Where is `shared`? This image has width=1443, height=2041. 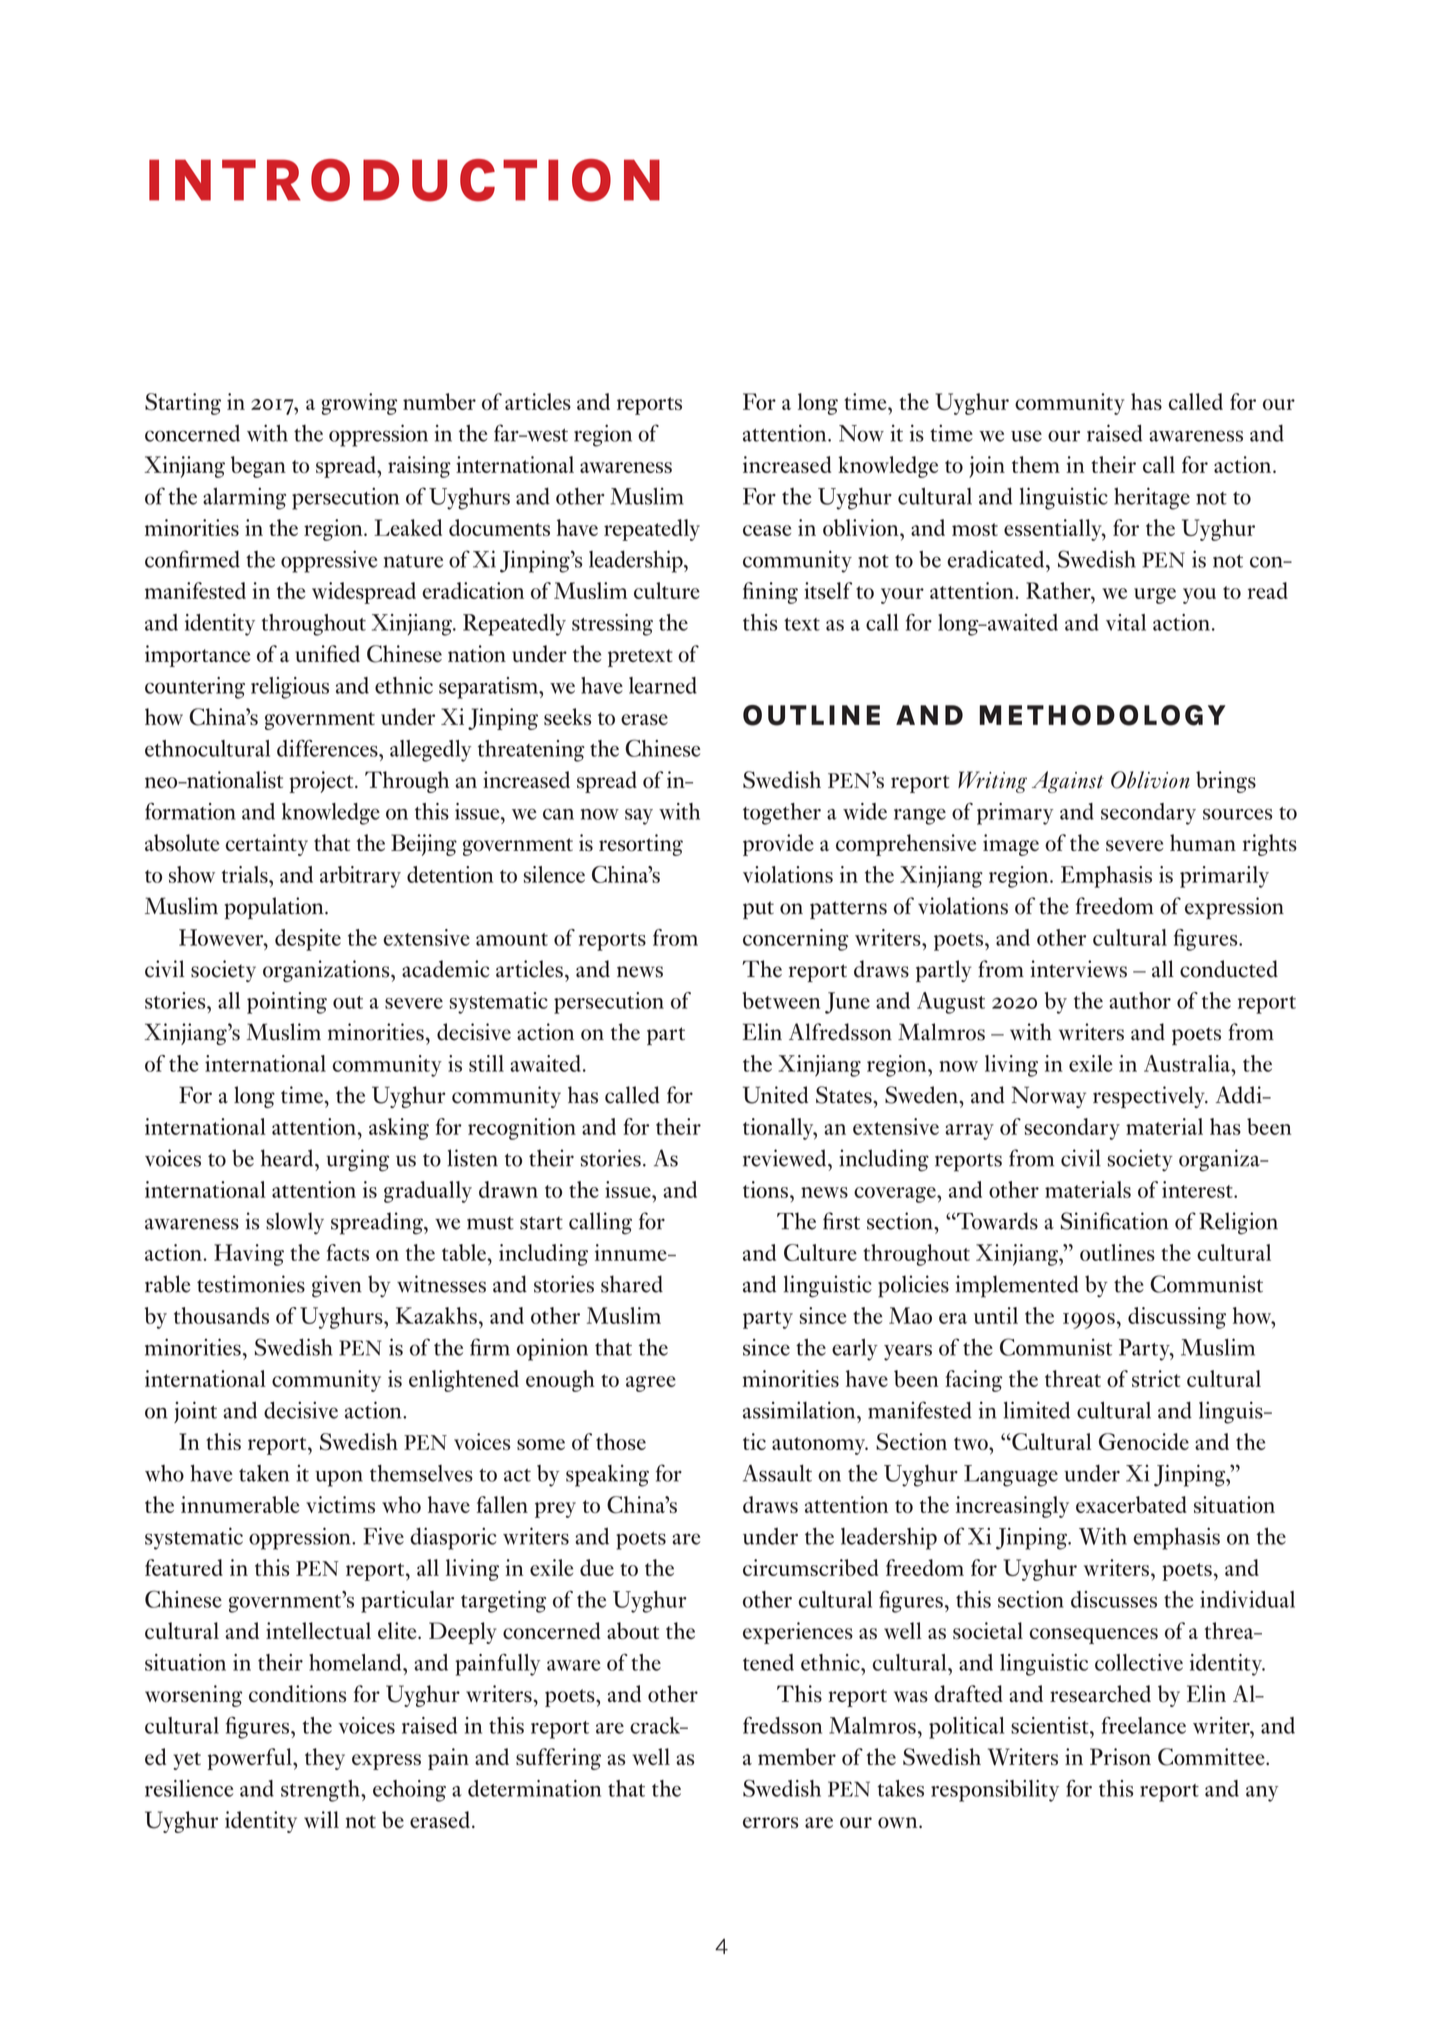 shared is located at coordinates (632, 1284).
